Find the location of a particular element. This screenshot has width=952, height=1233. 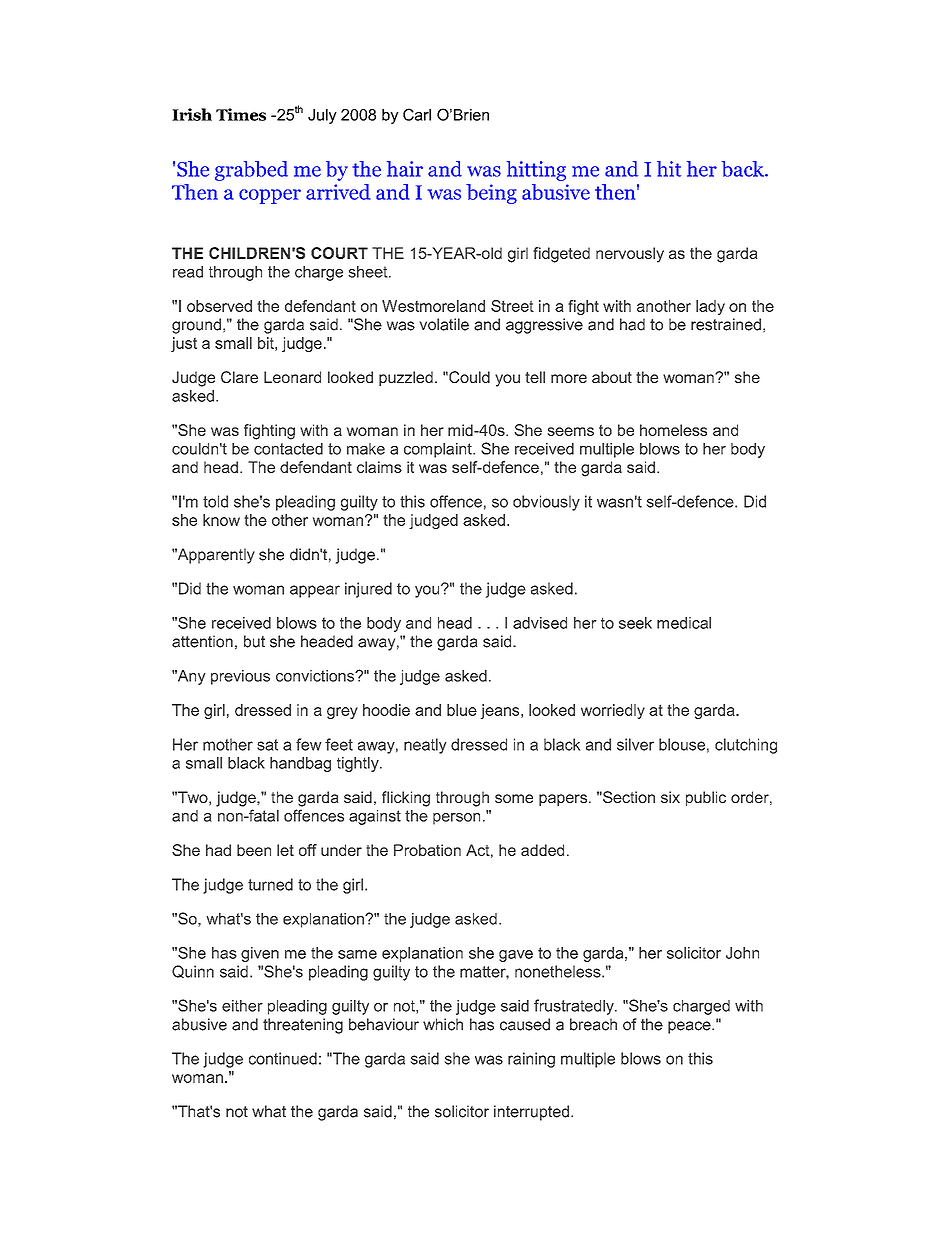

grabbed is located at coordinates (251, 171).
